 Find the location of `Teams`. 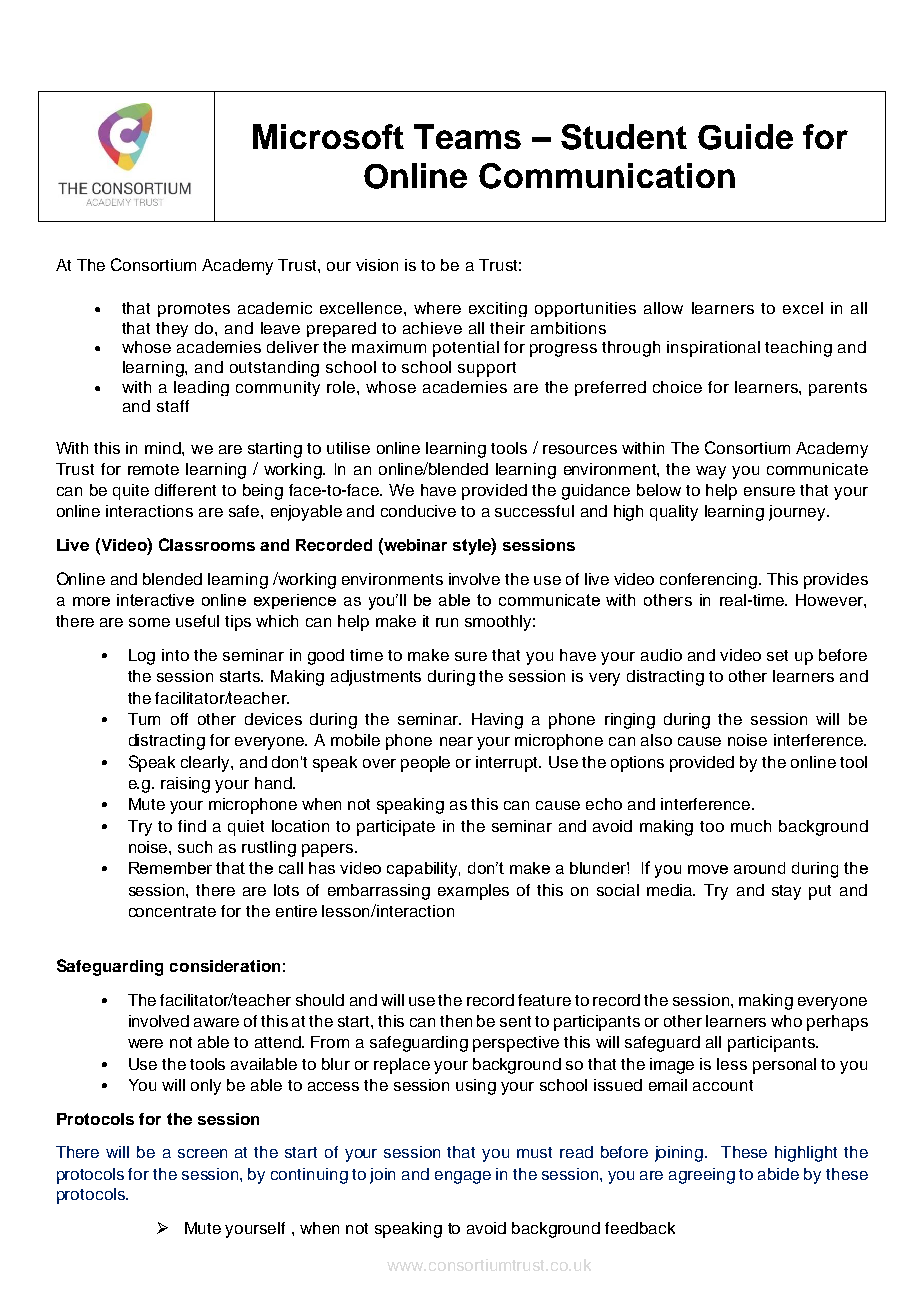

Teams is located at coordinates (467, 136).
